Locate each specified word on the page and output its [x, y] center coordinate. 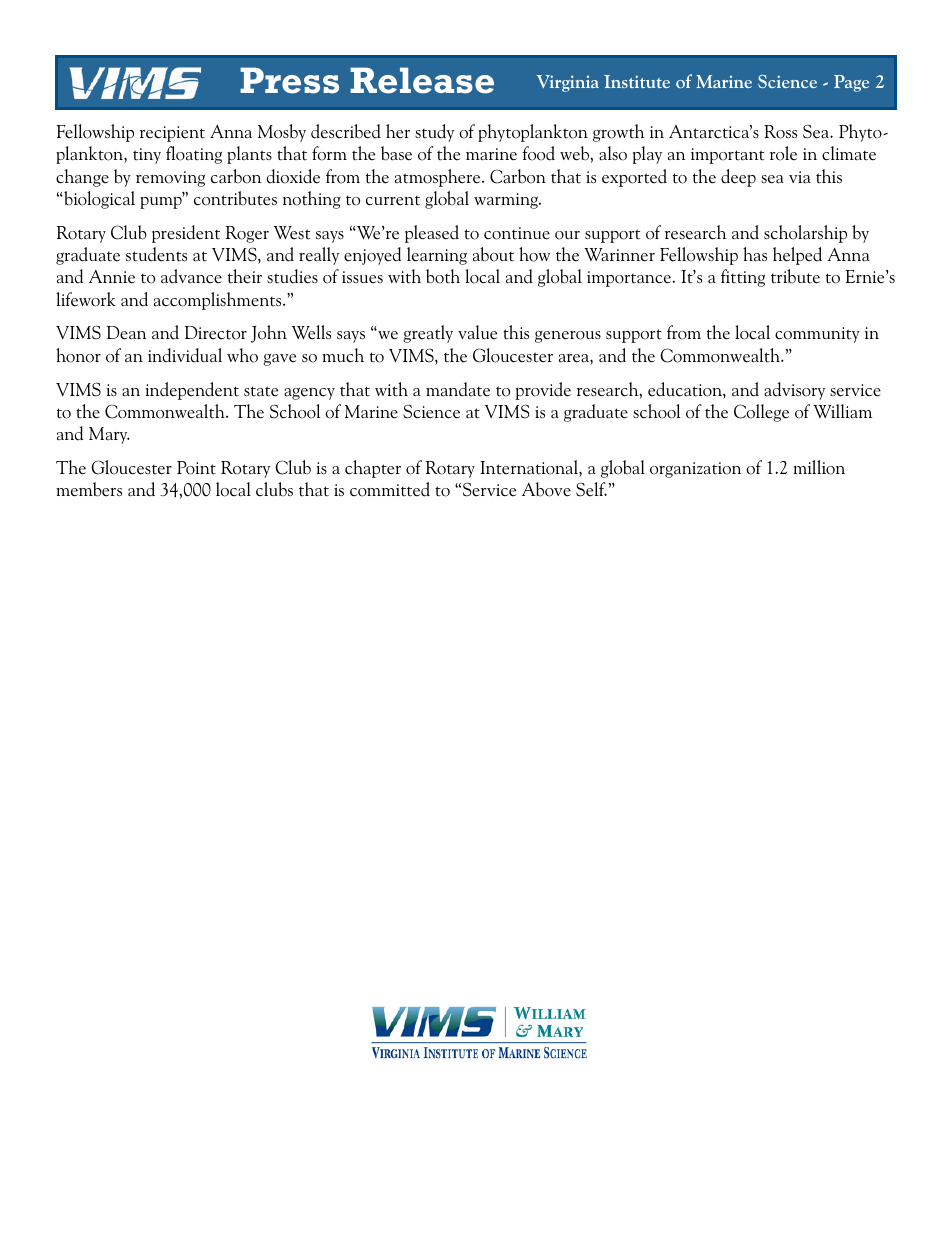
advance [191, 276]
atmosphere [439, 178]
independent [192, 391]
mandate [458, 389]
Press [289, 80]
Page [851, 83]
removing [170, 179]
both [443, 276]
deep [738, 178]
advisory [794, 391]
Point [196, 468]
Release [422, 80]
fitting [743, 278]
